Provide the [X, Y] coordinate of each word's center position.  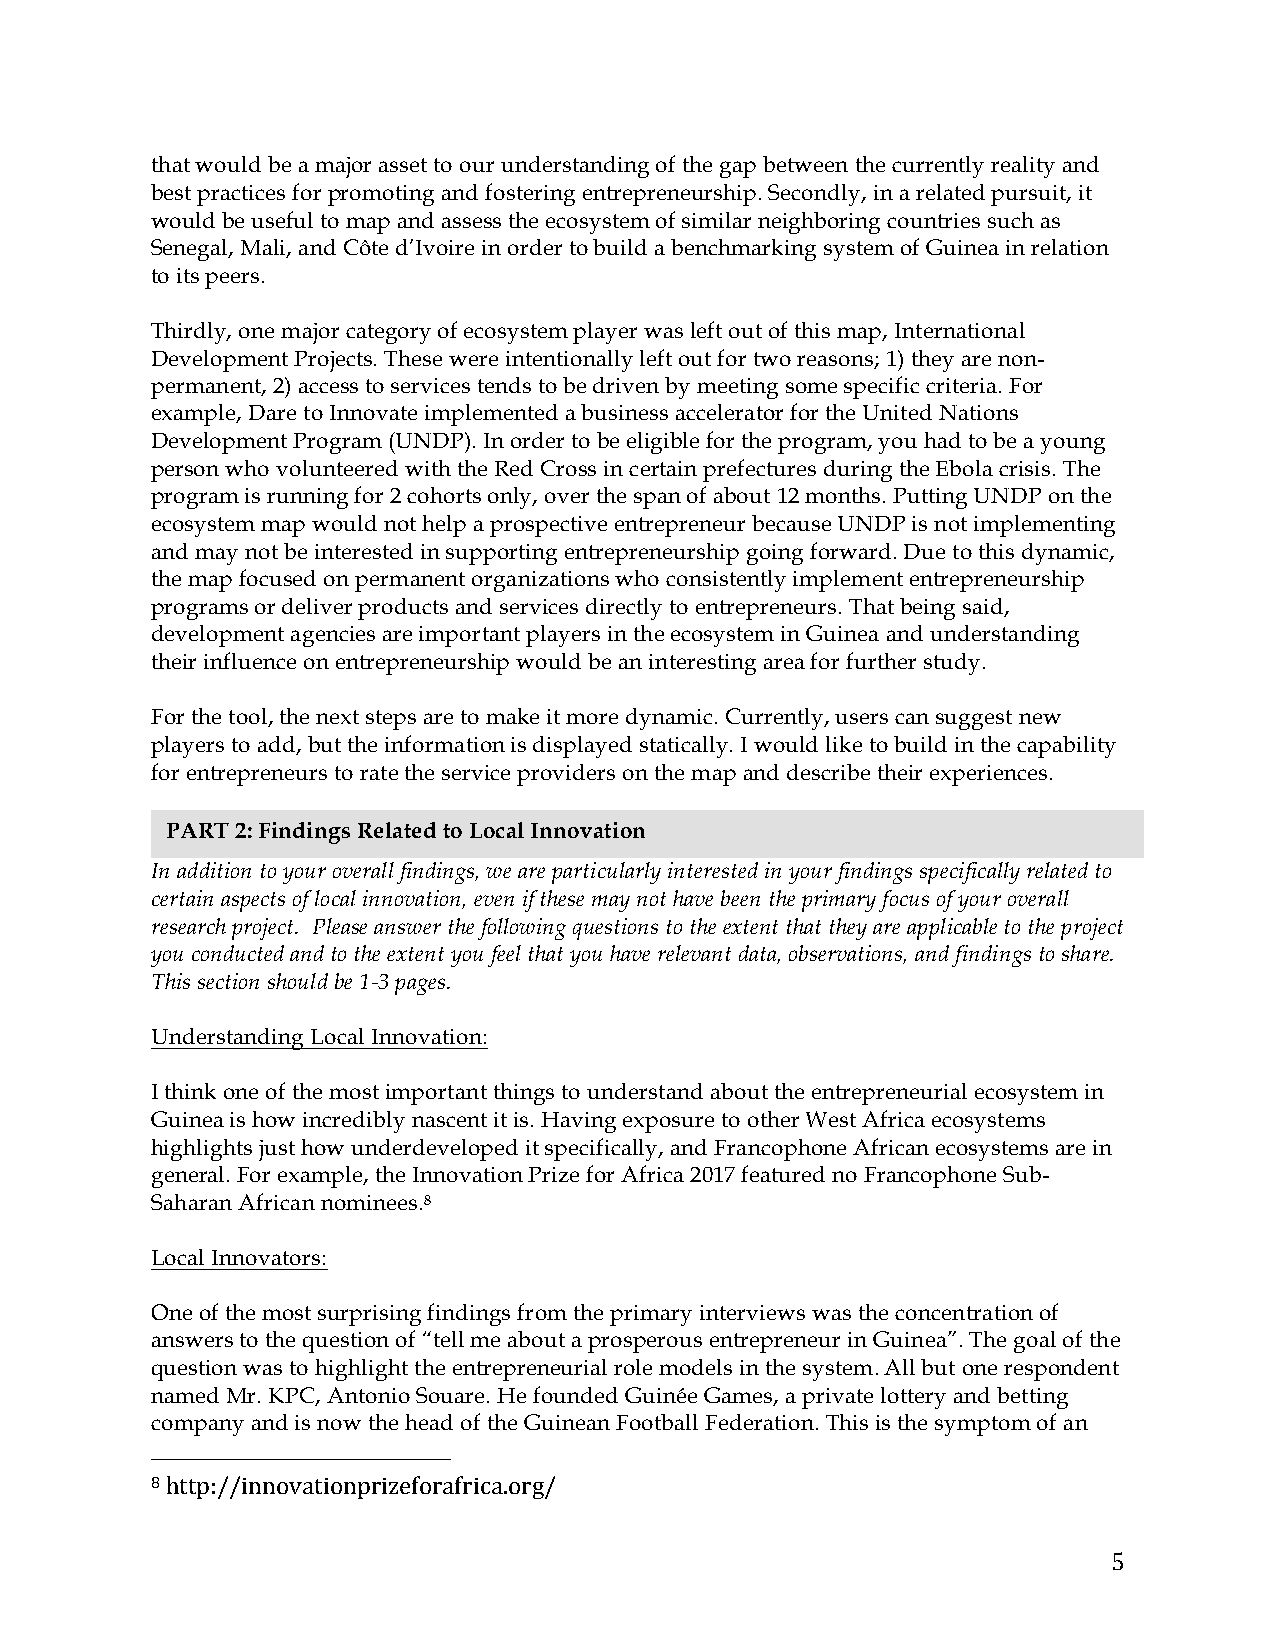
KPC [293, 1396]
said [984, 607]
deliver [317, 606]
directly [624, 609]
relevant [694, 953]
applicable [952, 929]
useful [282, 219]
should [298, 981]
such [1011, 220]
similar [716, 220]
